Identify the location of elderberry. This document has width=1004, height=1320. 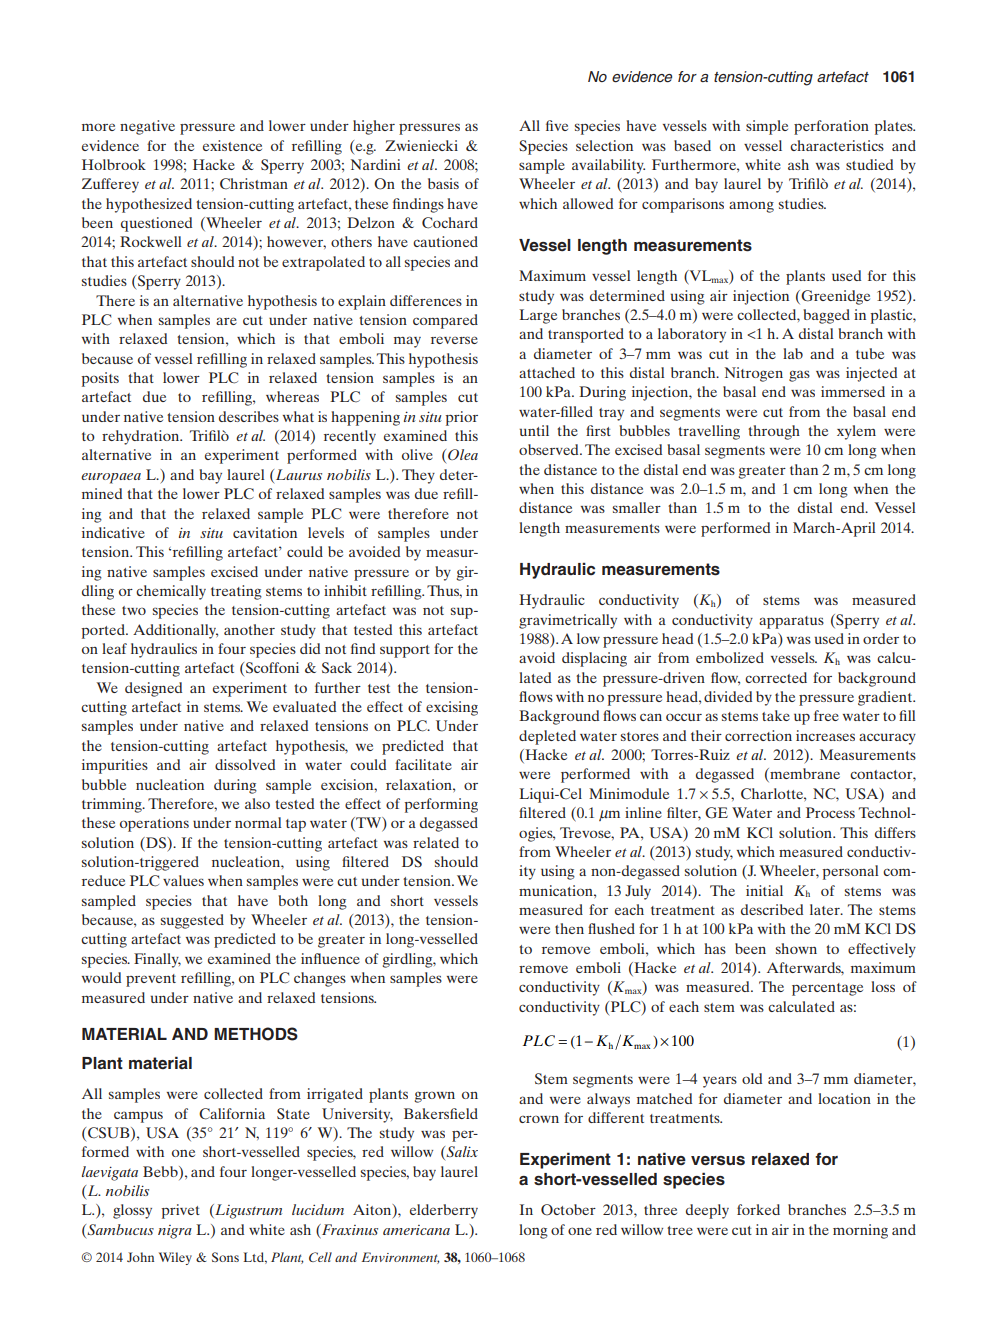
(444, 1211).
